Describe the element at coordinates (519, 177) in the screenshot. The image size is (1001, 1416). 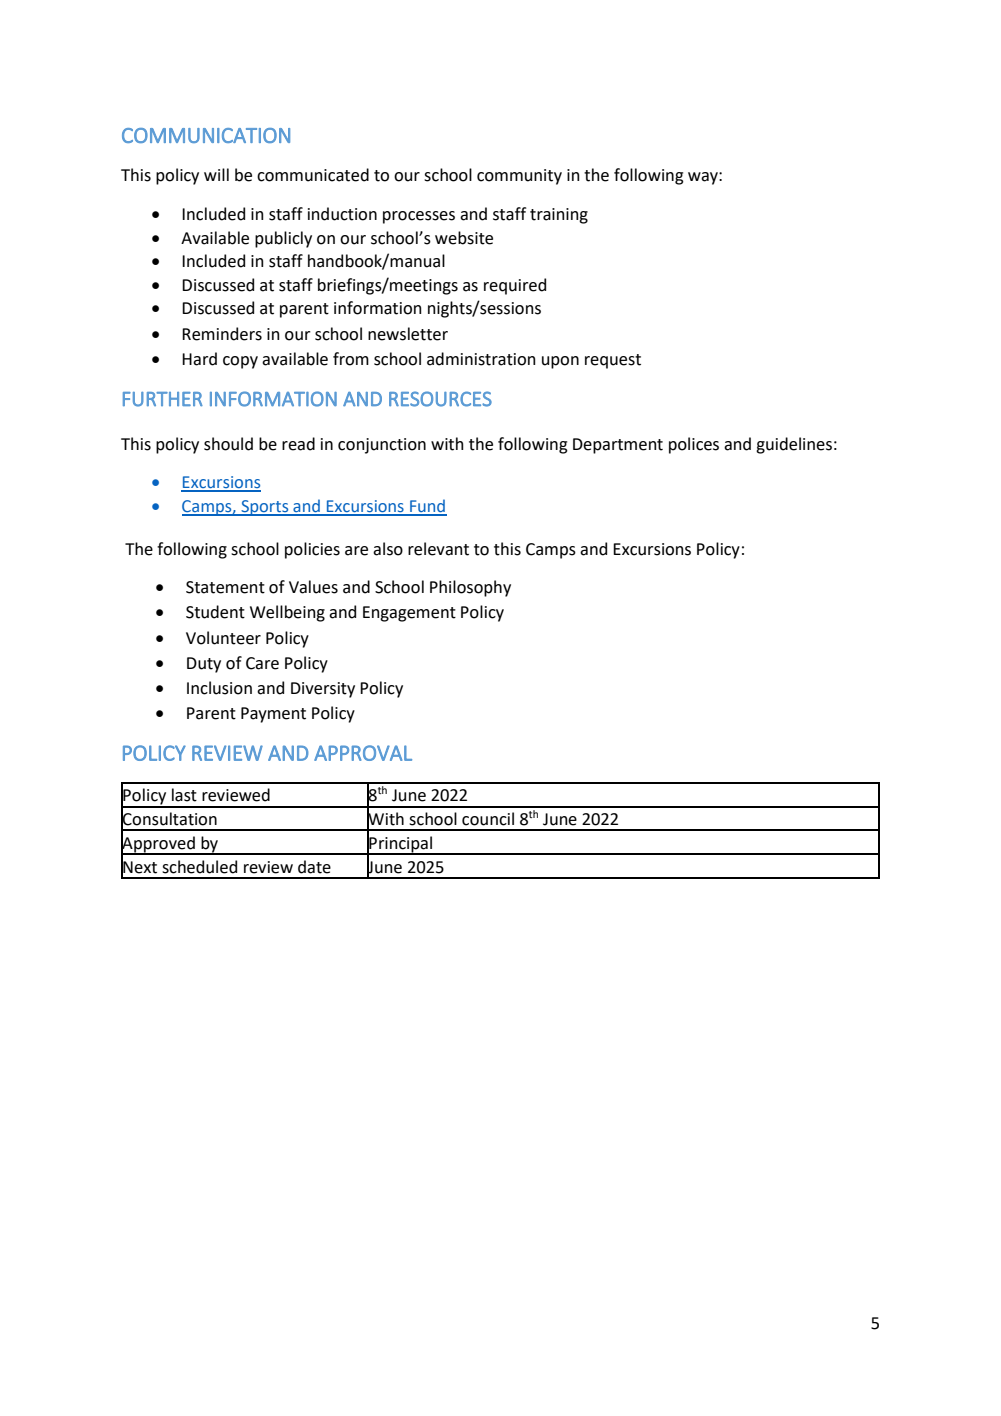
I see `community` at that location.
